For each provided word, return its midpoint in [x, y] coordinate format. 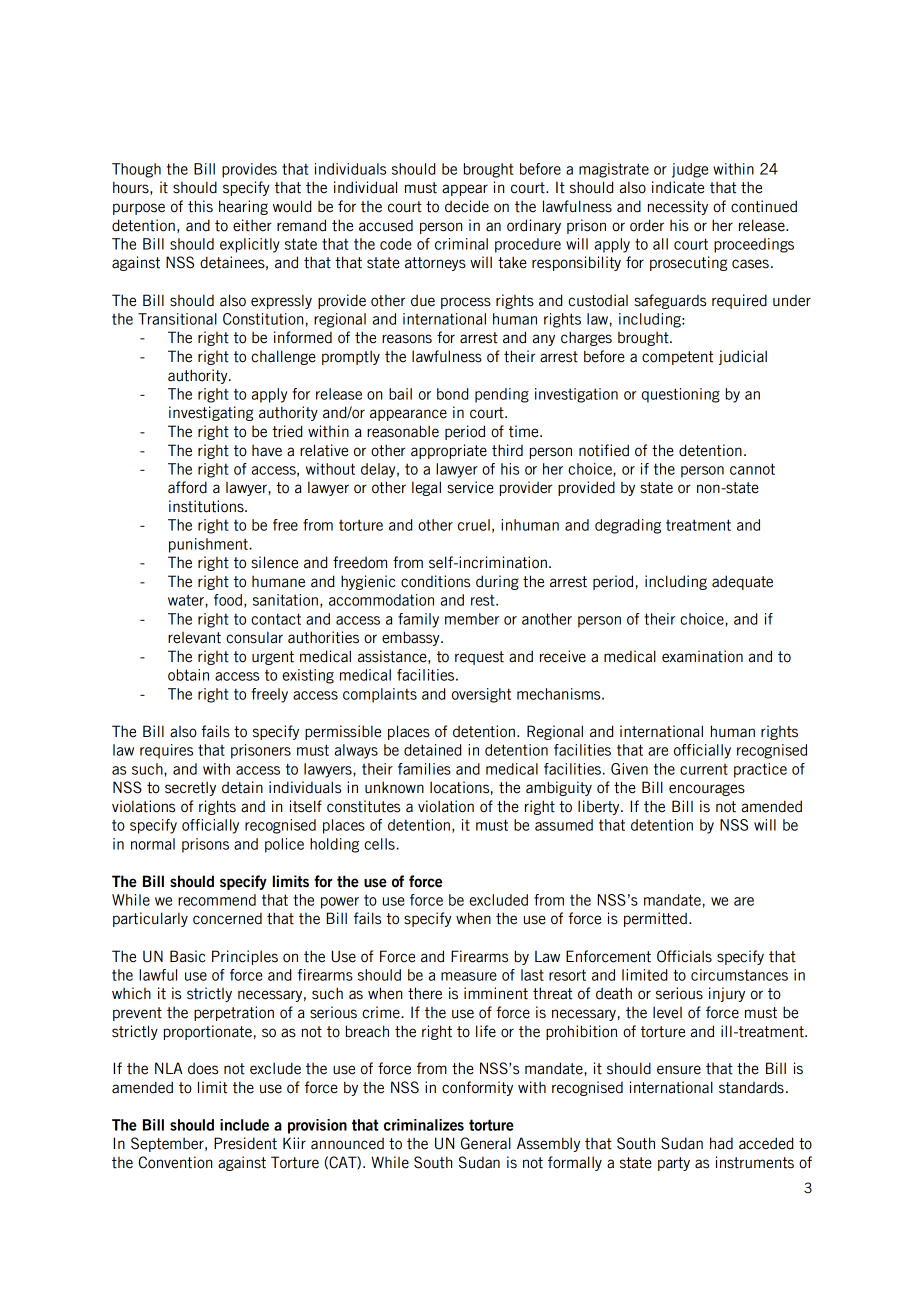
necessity [678, 207]
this [200, 206]
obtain [188, 675]
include [244, 1125]
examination [702, 656]
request [479, 658]
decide [467, 206]
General [486, 1143]
